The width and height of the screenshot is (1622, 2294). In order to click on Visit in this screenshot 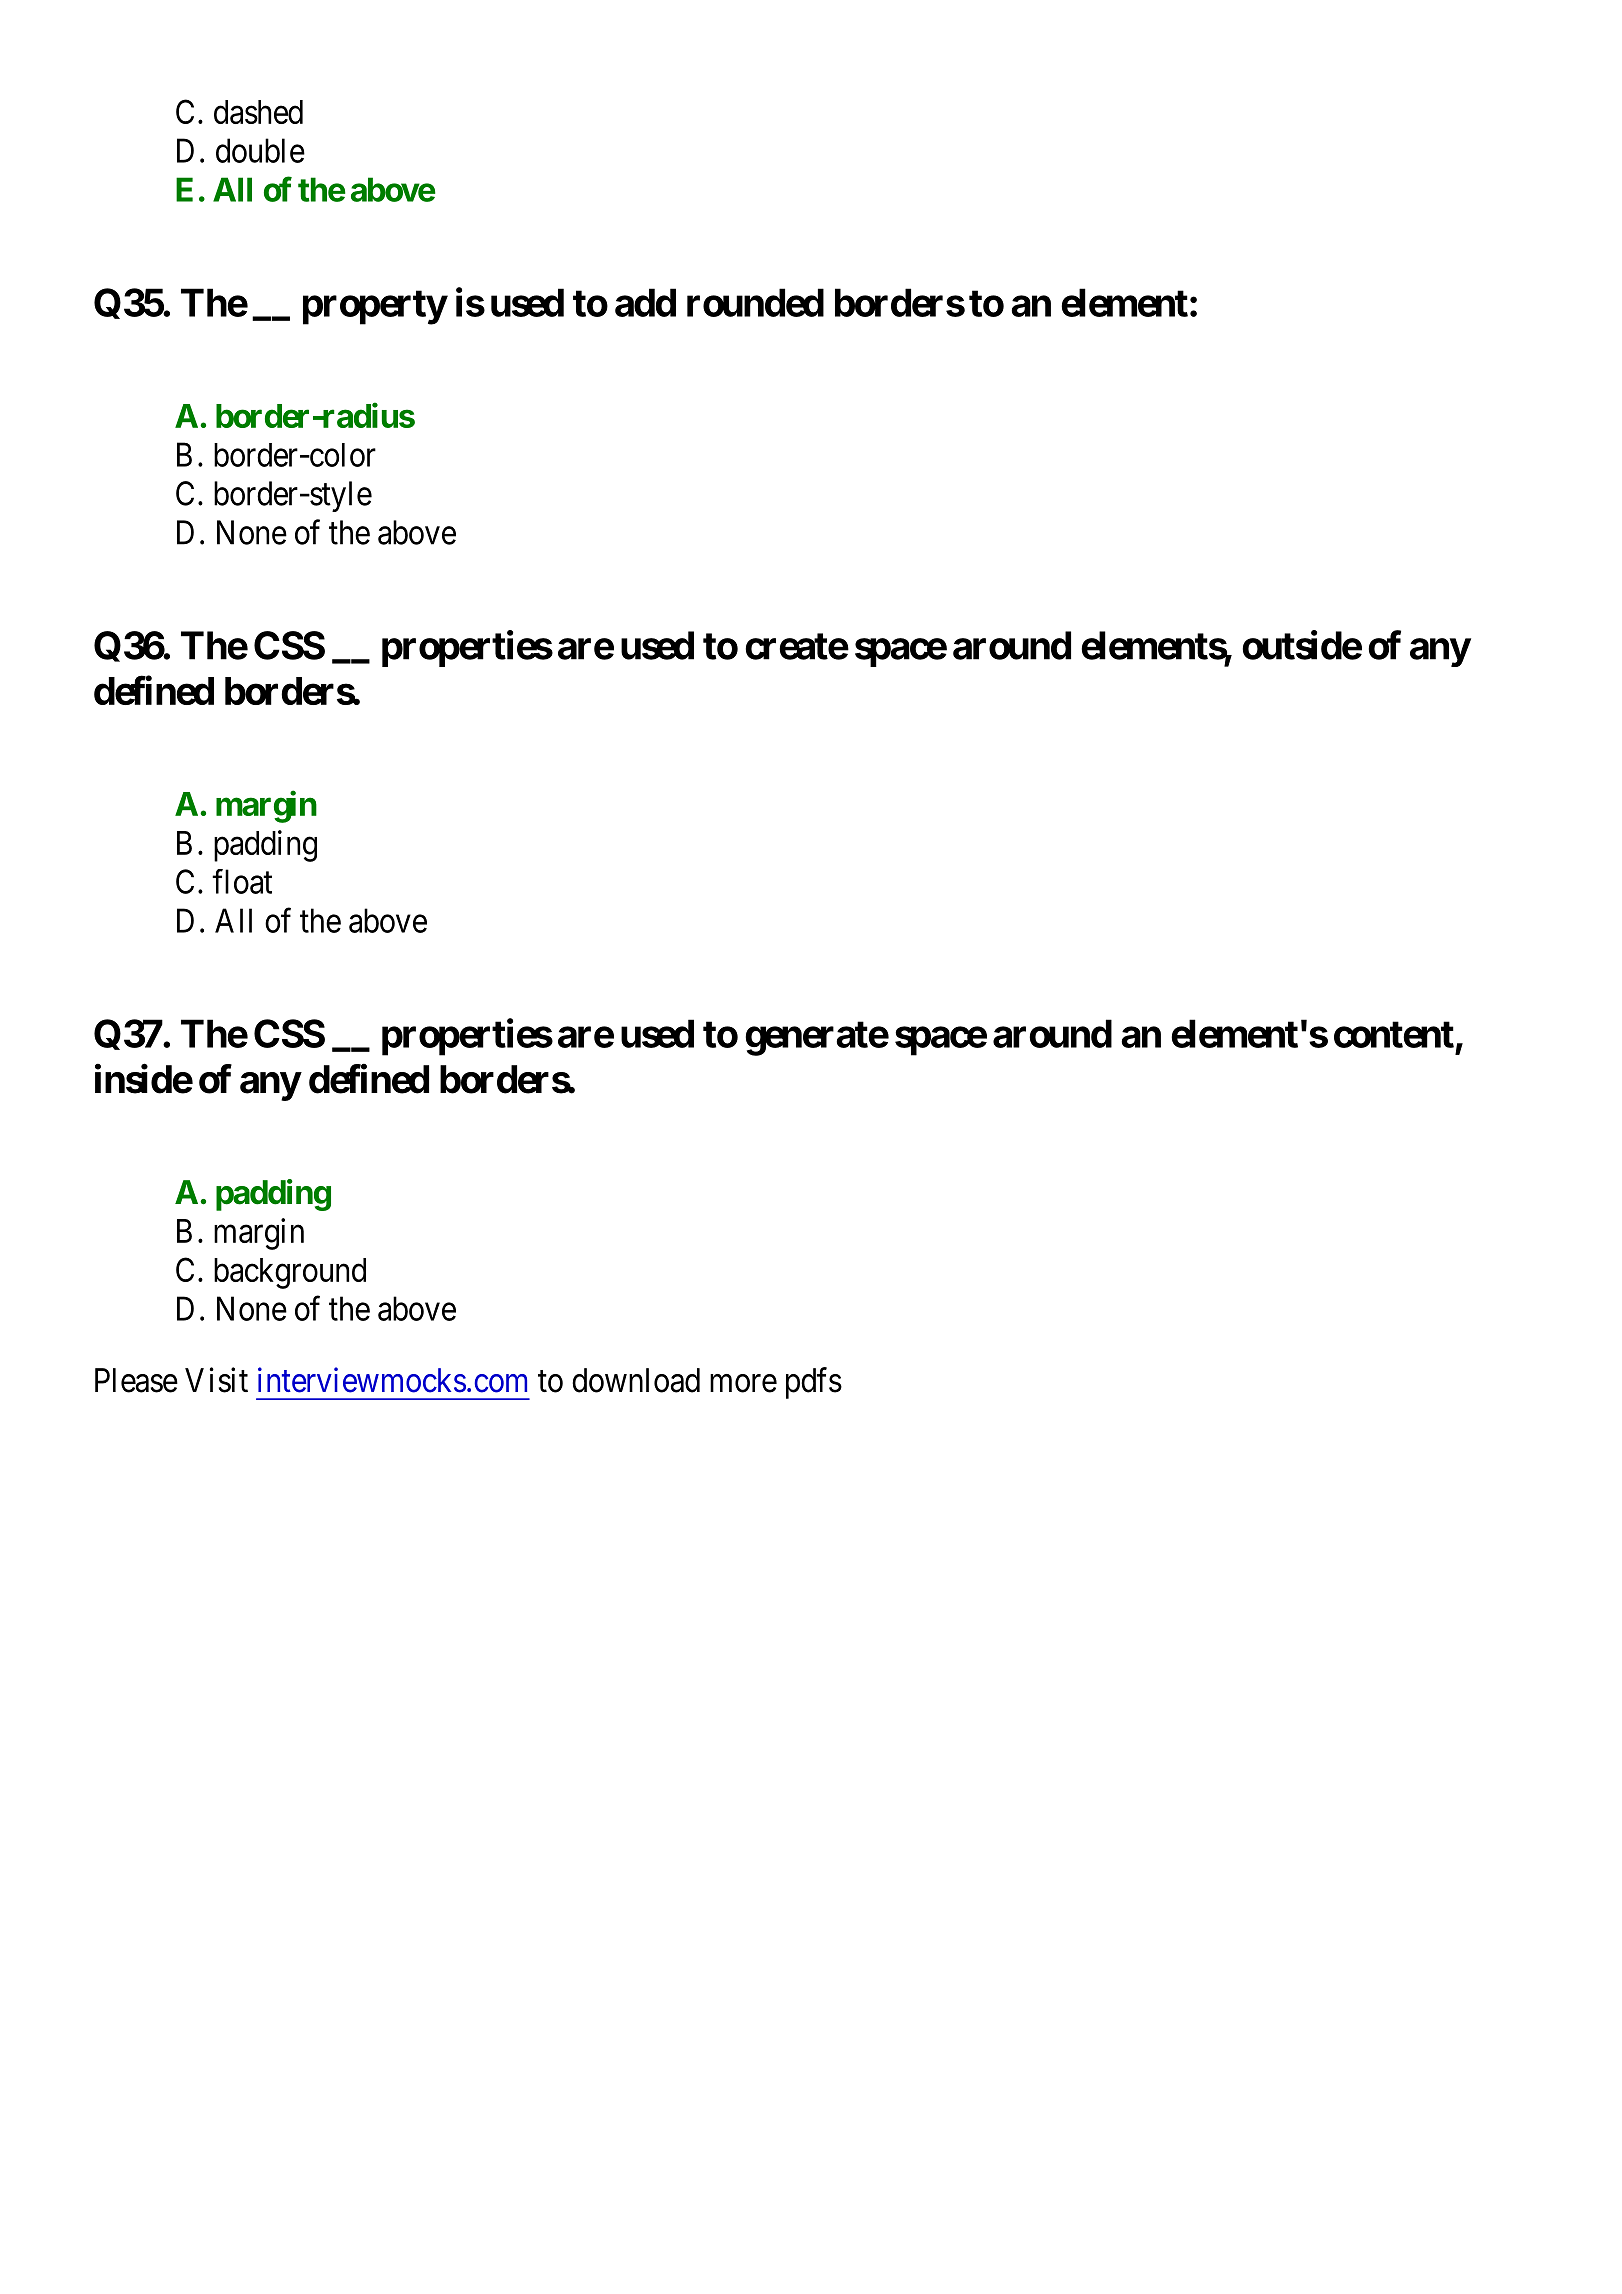, I will do `click(216, 1380)`.
